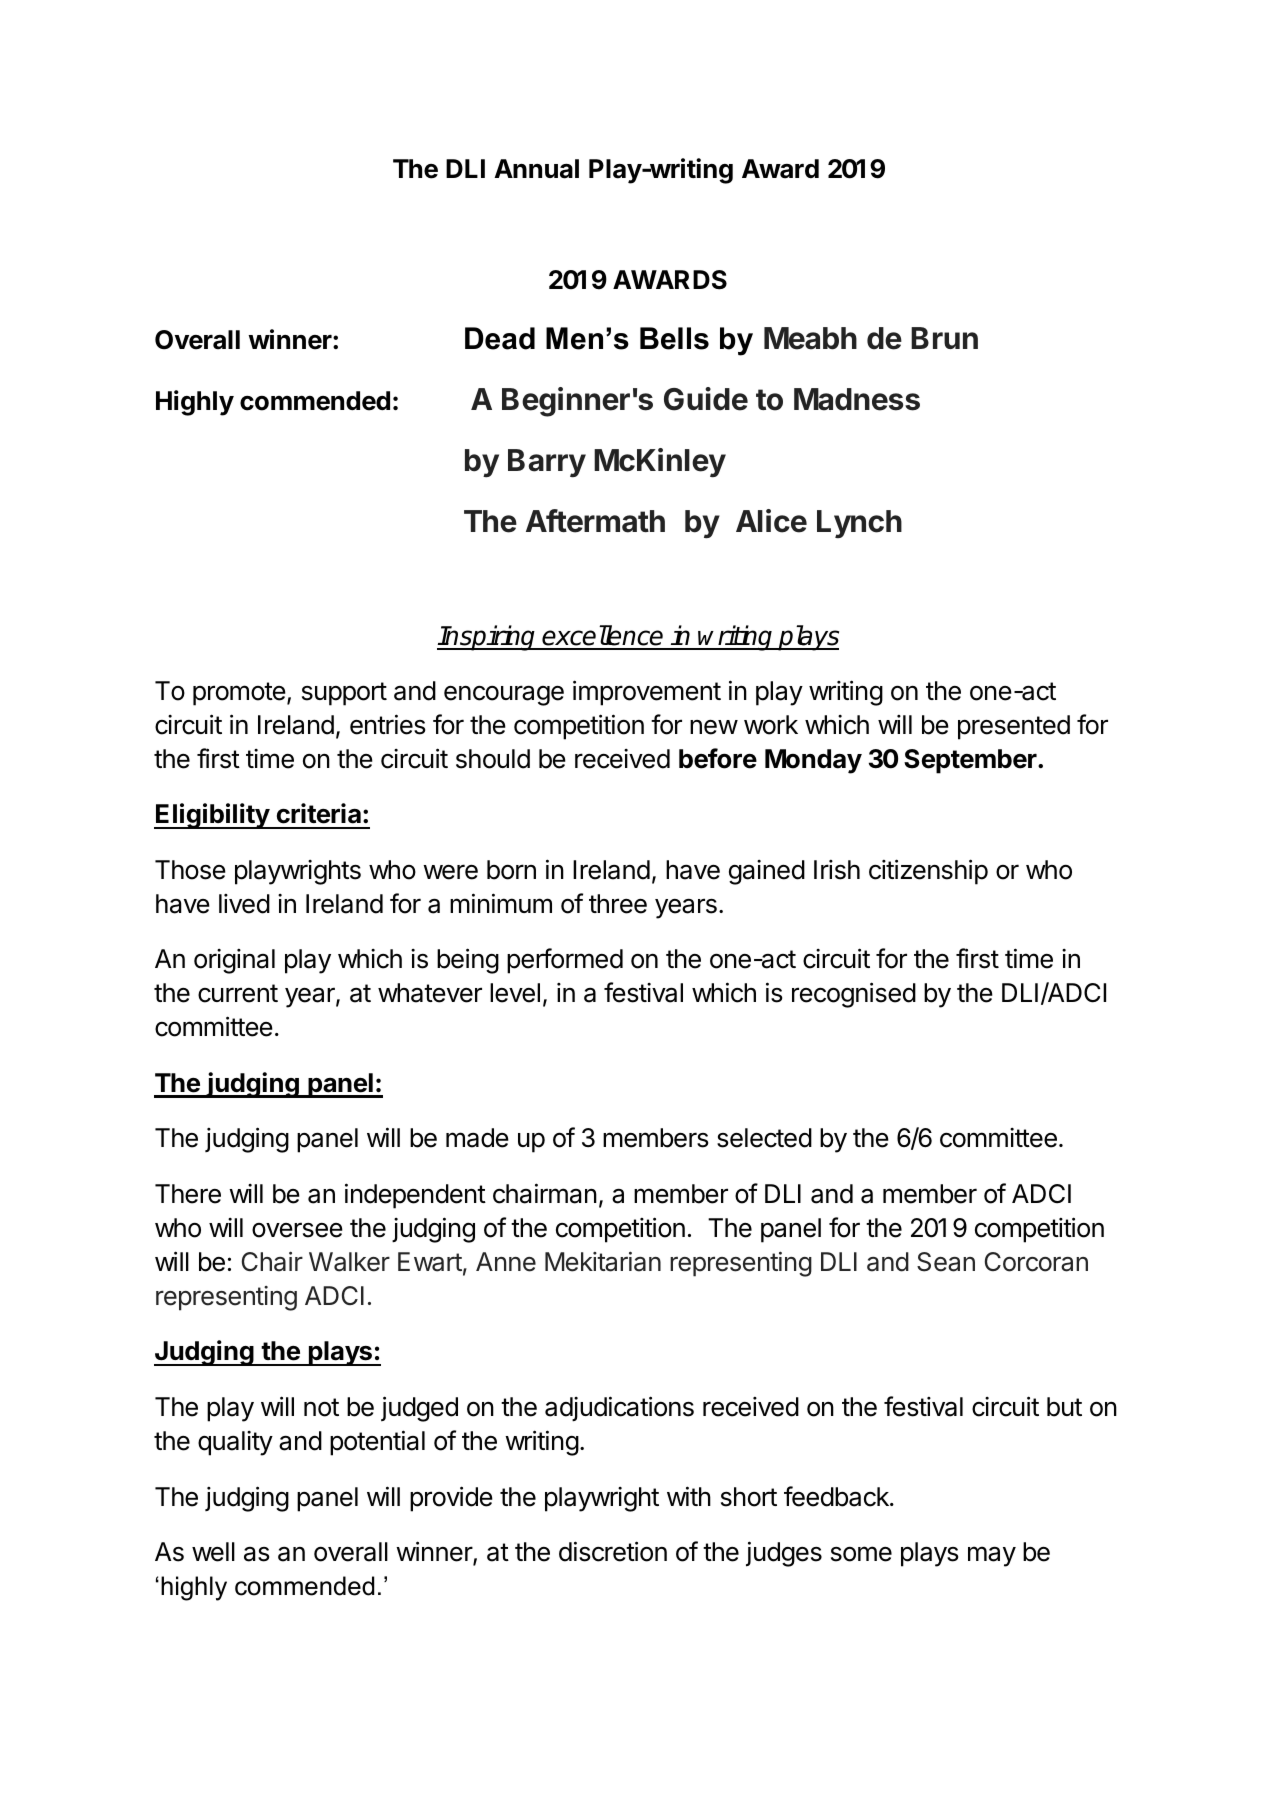  Describe the element at coordinates (618, 904) in the image. I see `three` at that location.
